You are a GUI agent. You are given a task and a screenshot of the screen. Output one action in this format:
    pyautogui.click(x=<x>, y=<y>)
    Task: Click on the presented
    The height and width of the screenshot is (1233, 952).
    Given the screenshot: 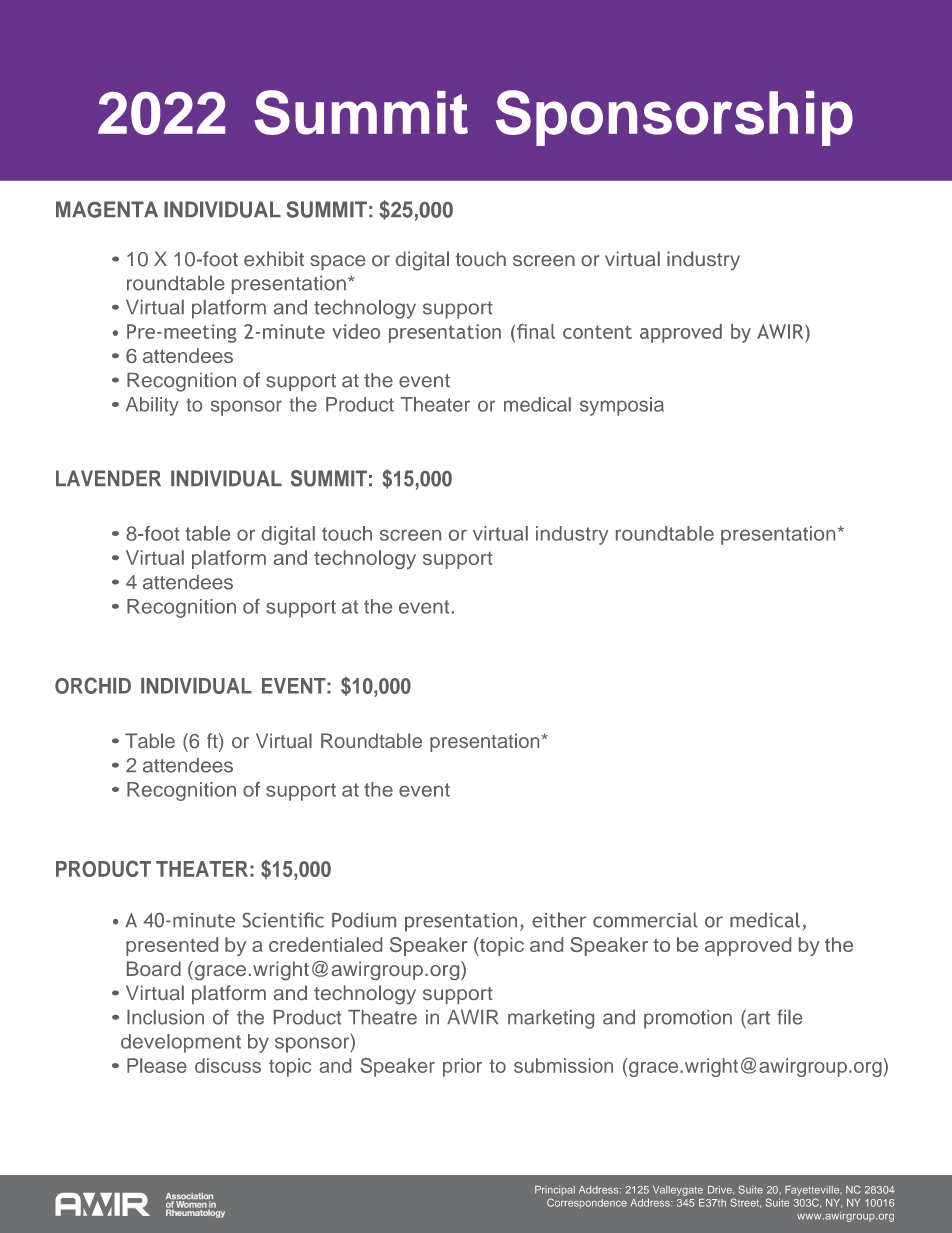 What is the action you would take?
    pyautogui.click(x=172, y=946)
